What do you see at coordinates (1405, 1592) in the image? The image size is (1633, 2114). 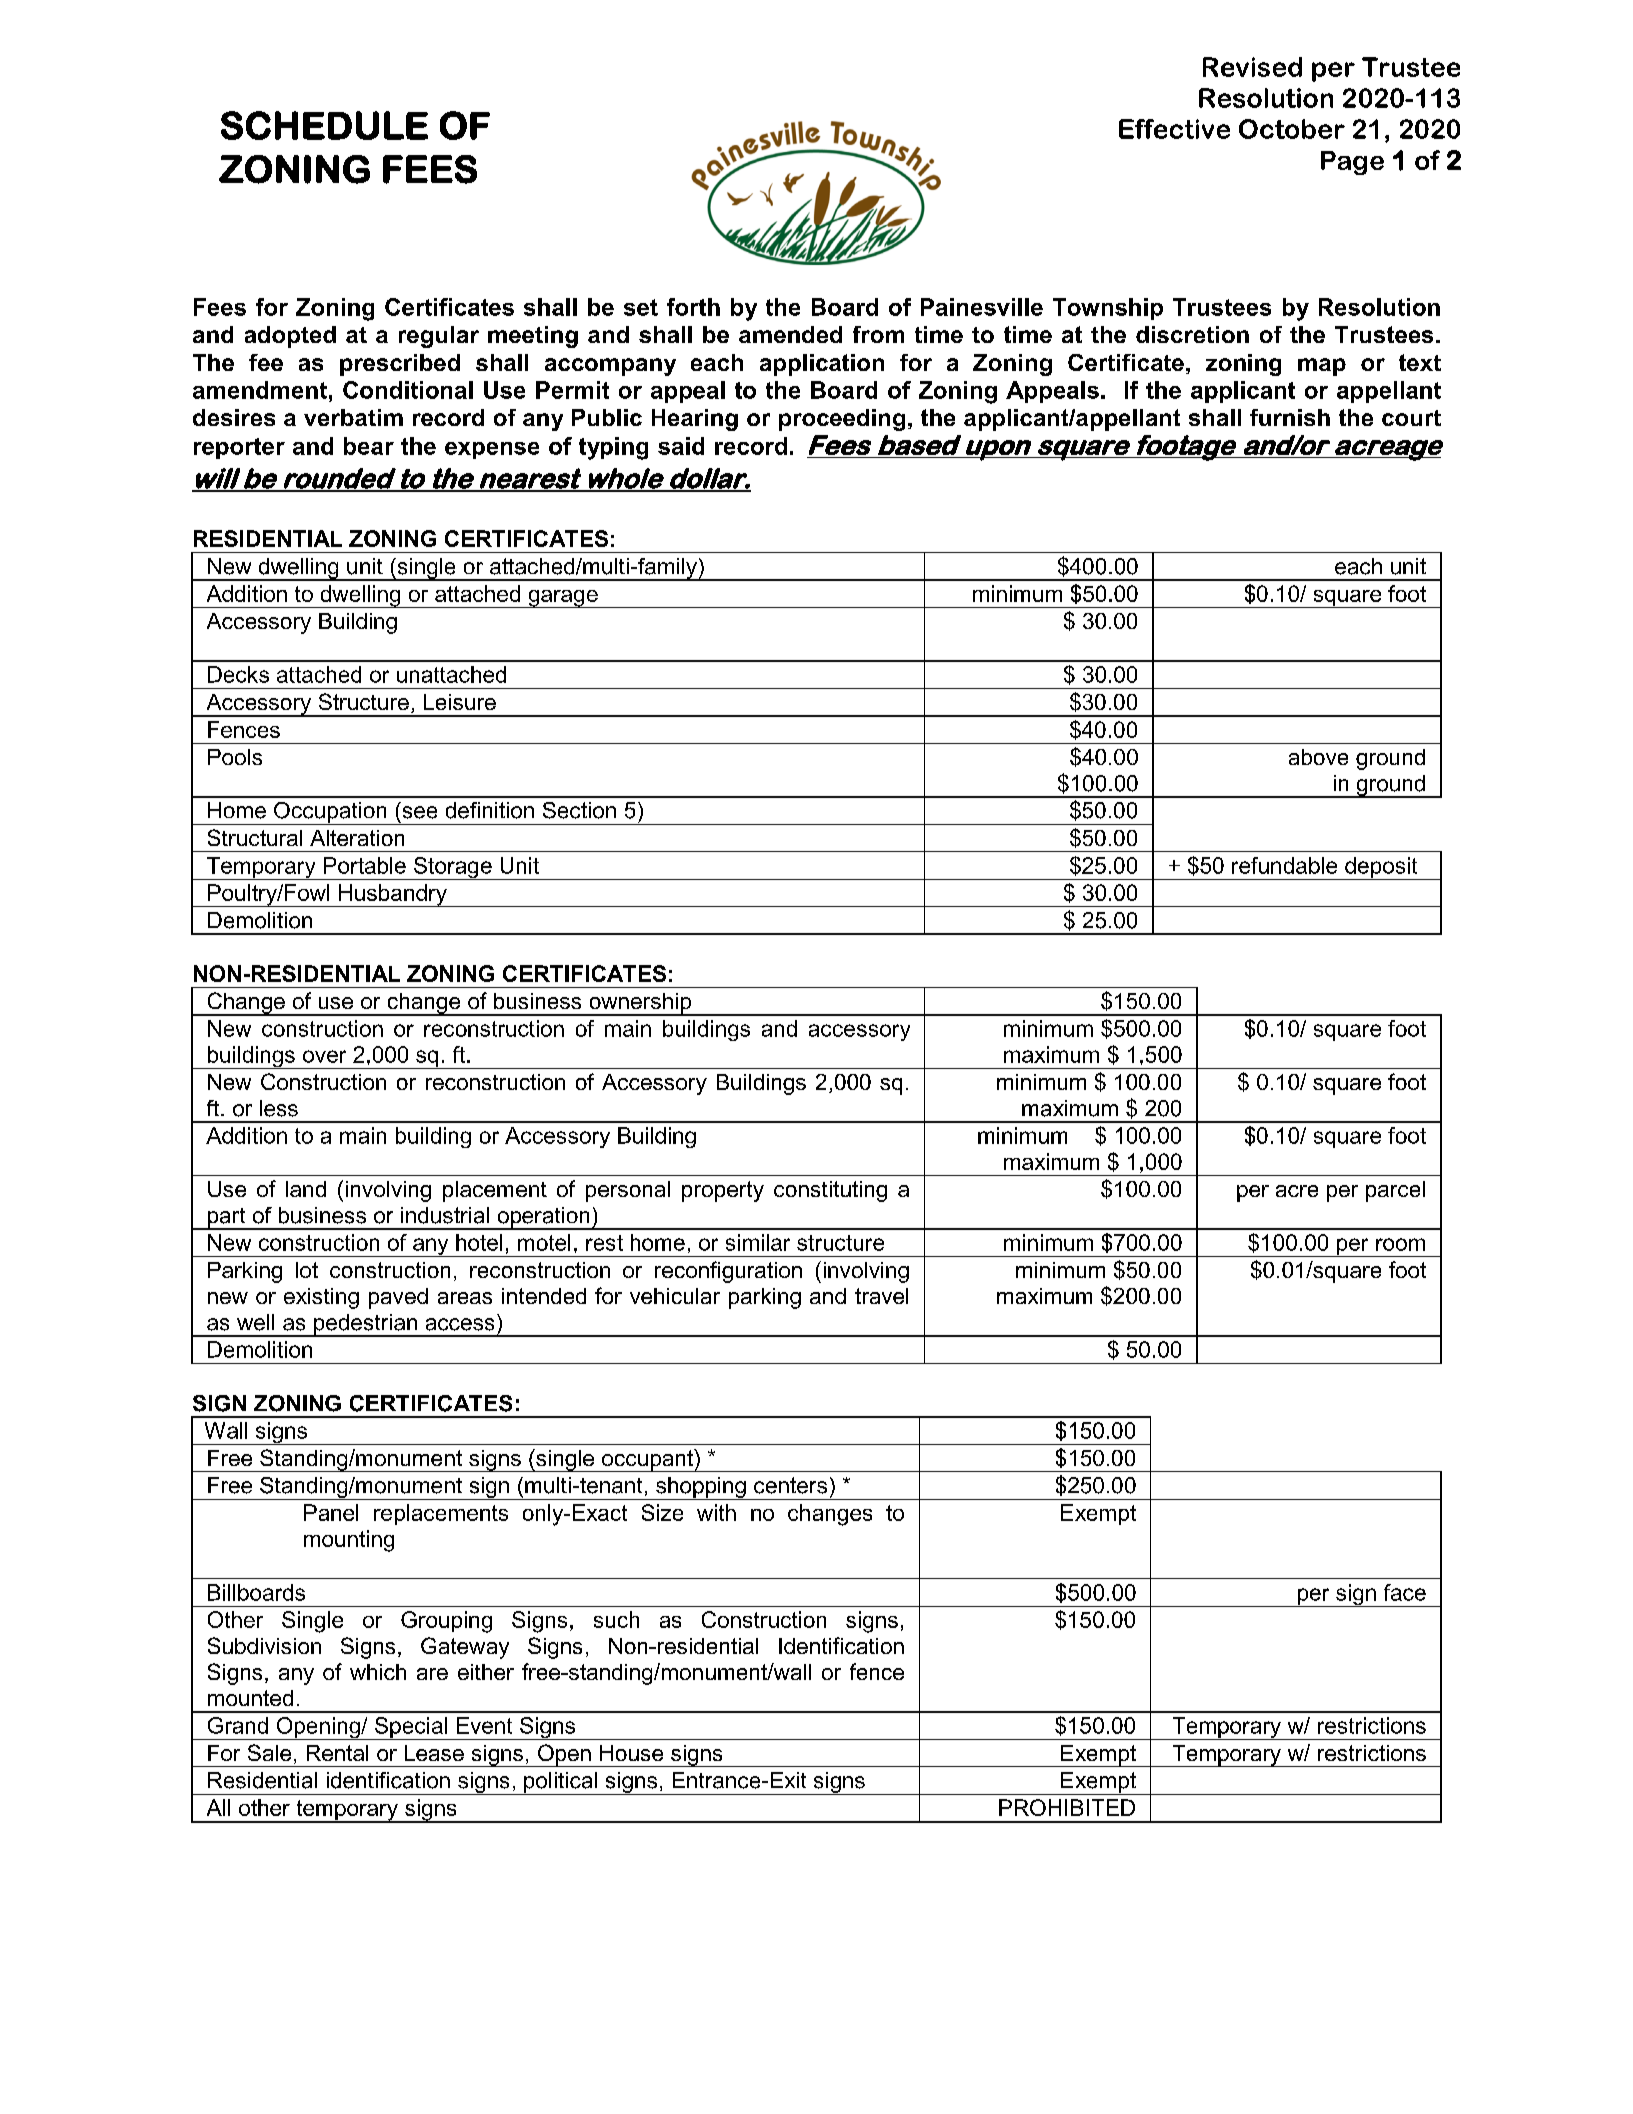 I see `face` at bounding box center [1405, 1592].
